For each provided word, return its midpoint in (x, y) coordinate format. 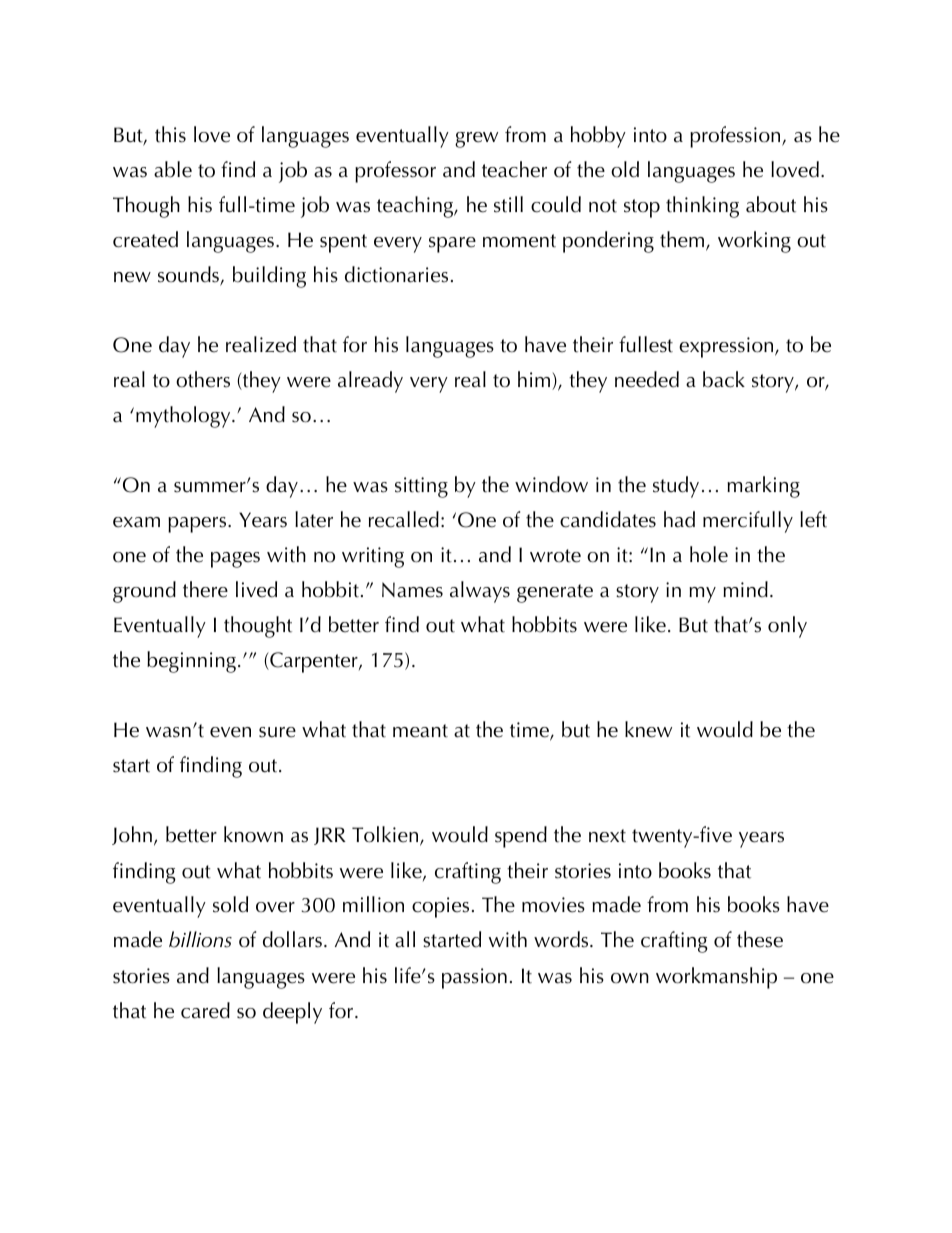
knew (648, 729)
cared (205, 1010)
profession (736, 137)
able (173, 169)
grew (476, 140)
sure (277, 732)
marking (763, 487)
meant (420, 731)
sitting (421, 487)
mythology (184, 417)
